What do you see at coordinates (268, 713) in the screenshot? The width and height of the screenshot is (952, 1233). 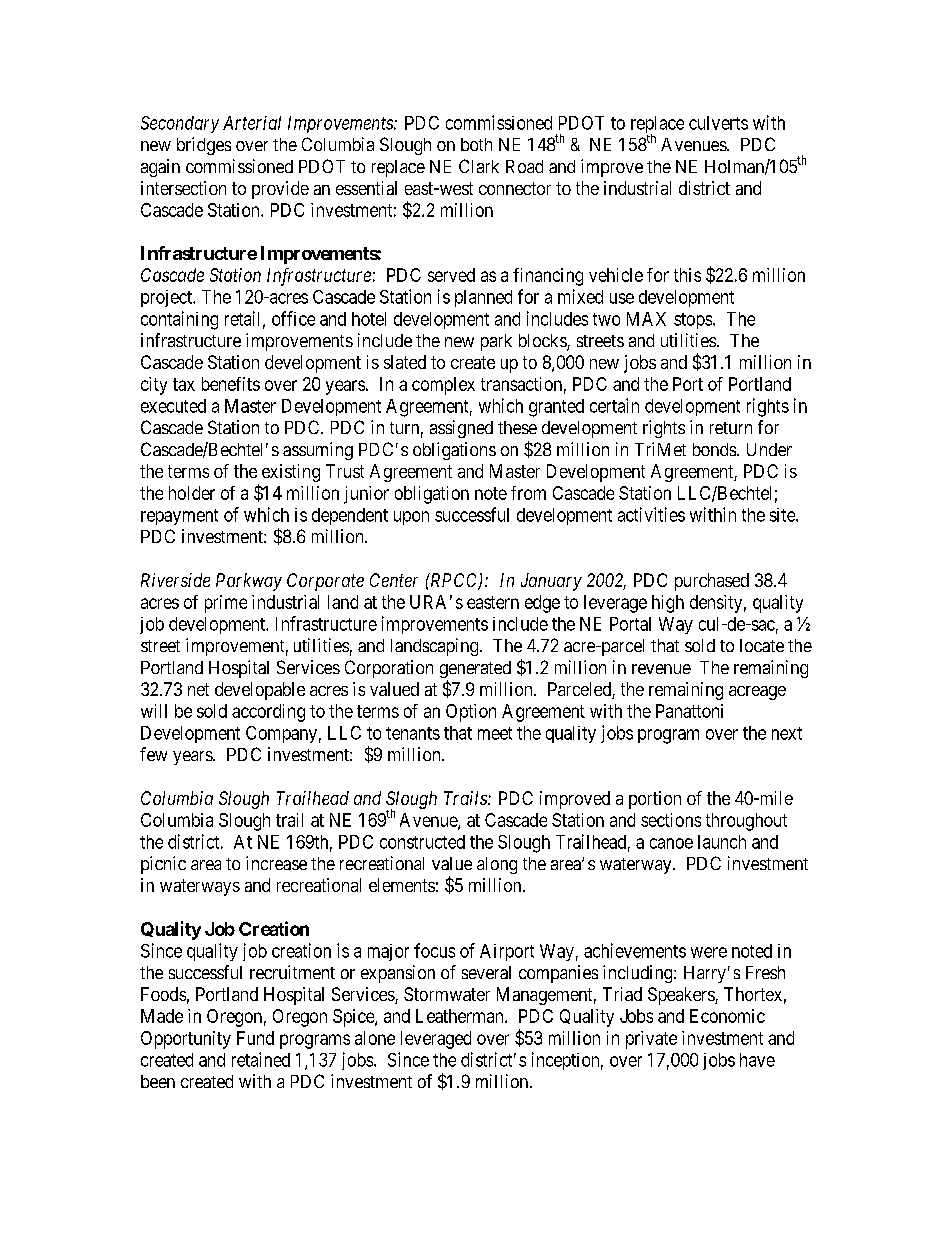 I see `according` at bounding box center [268, 713].
